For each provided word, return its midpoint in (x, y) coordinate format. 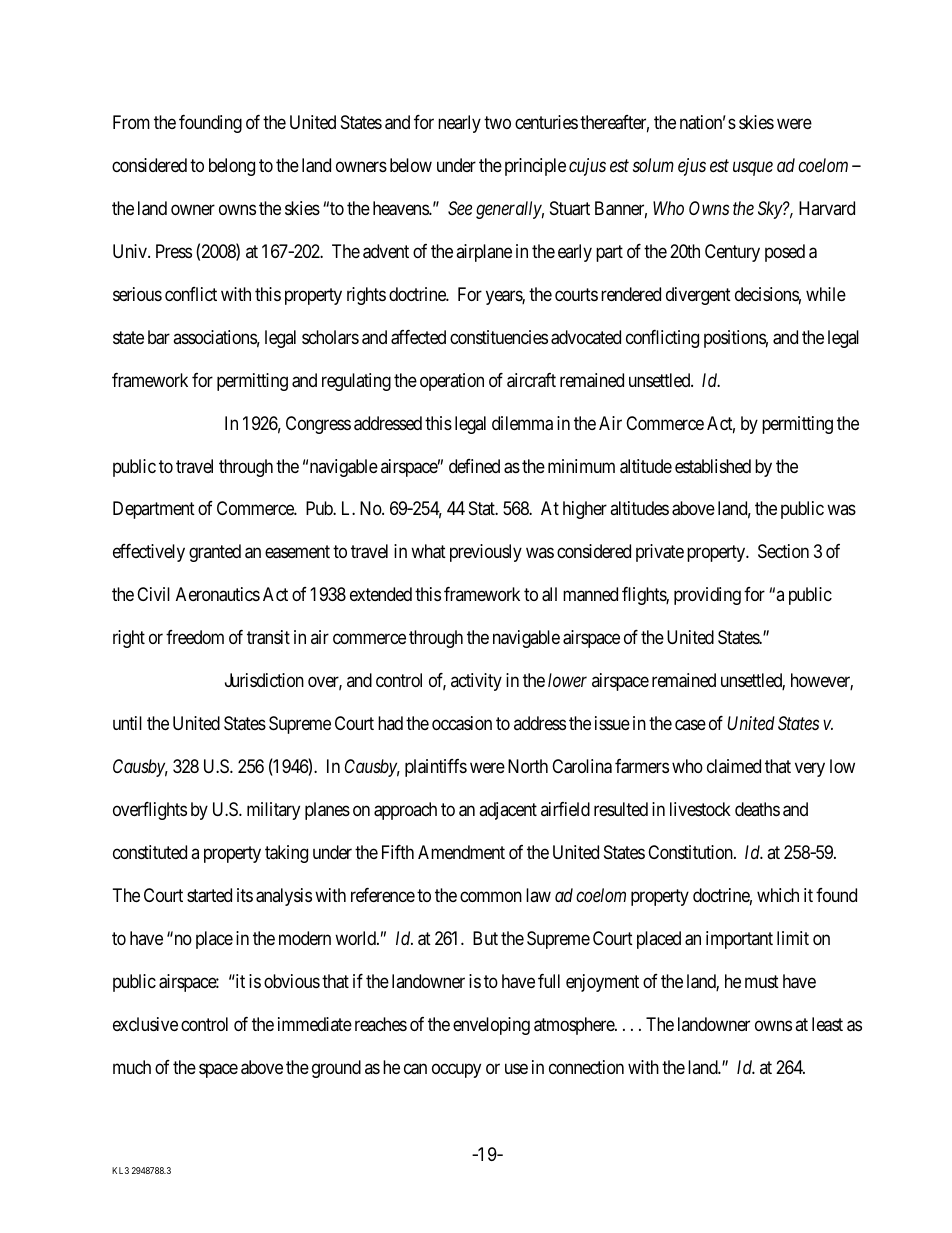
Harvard (827, 208)
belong (232, 167)
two (497, 122)
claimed (734, 766)
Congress (318, 425)
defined (474, 466)
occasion (462, 723)
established (713, 466)
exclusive (145, 1024)
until (127, 723)
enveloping (491, 1026)
